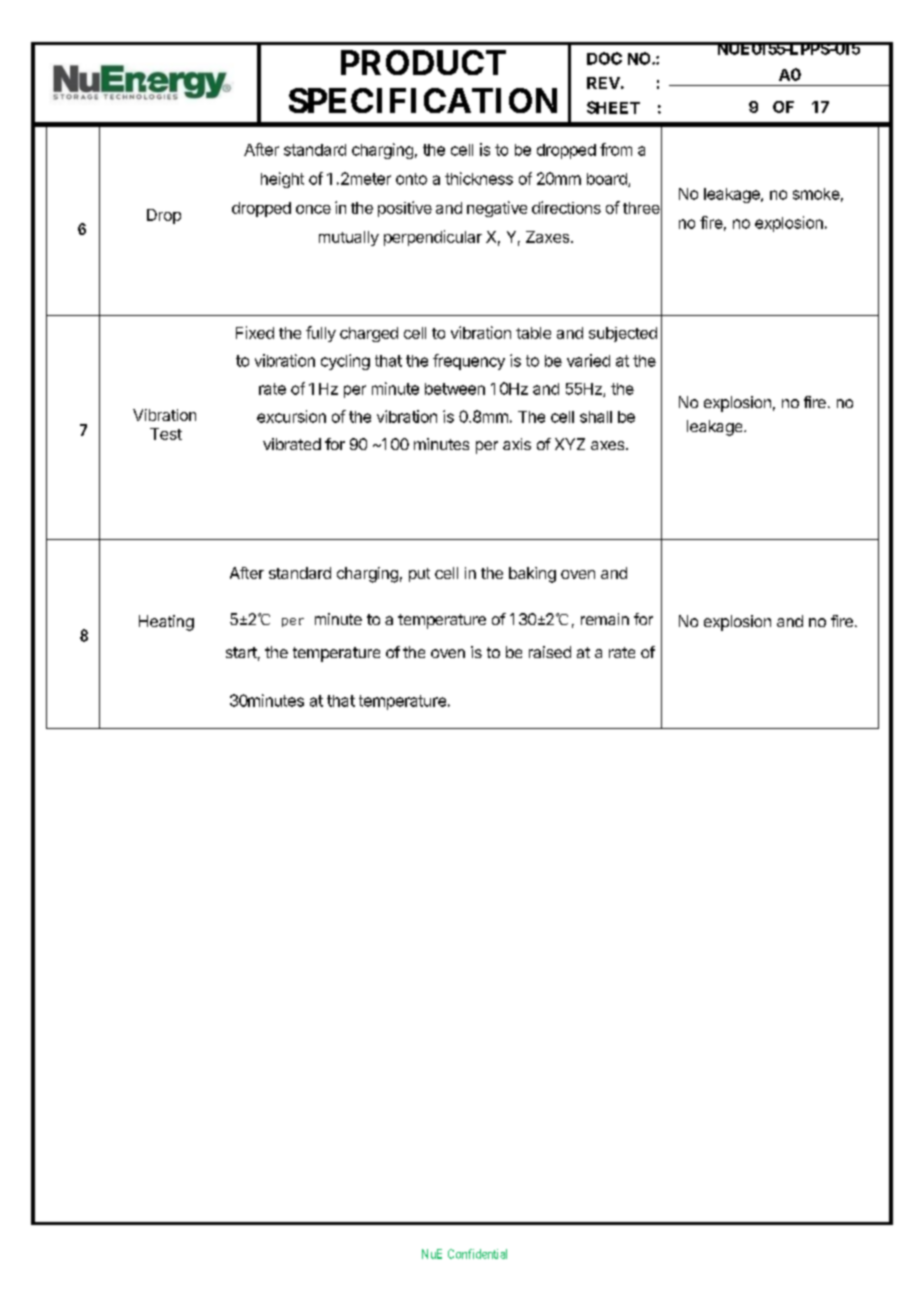 The image size is (924, 1307). I want to click on height, so click(282, 180).
